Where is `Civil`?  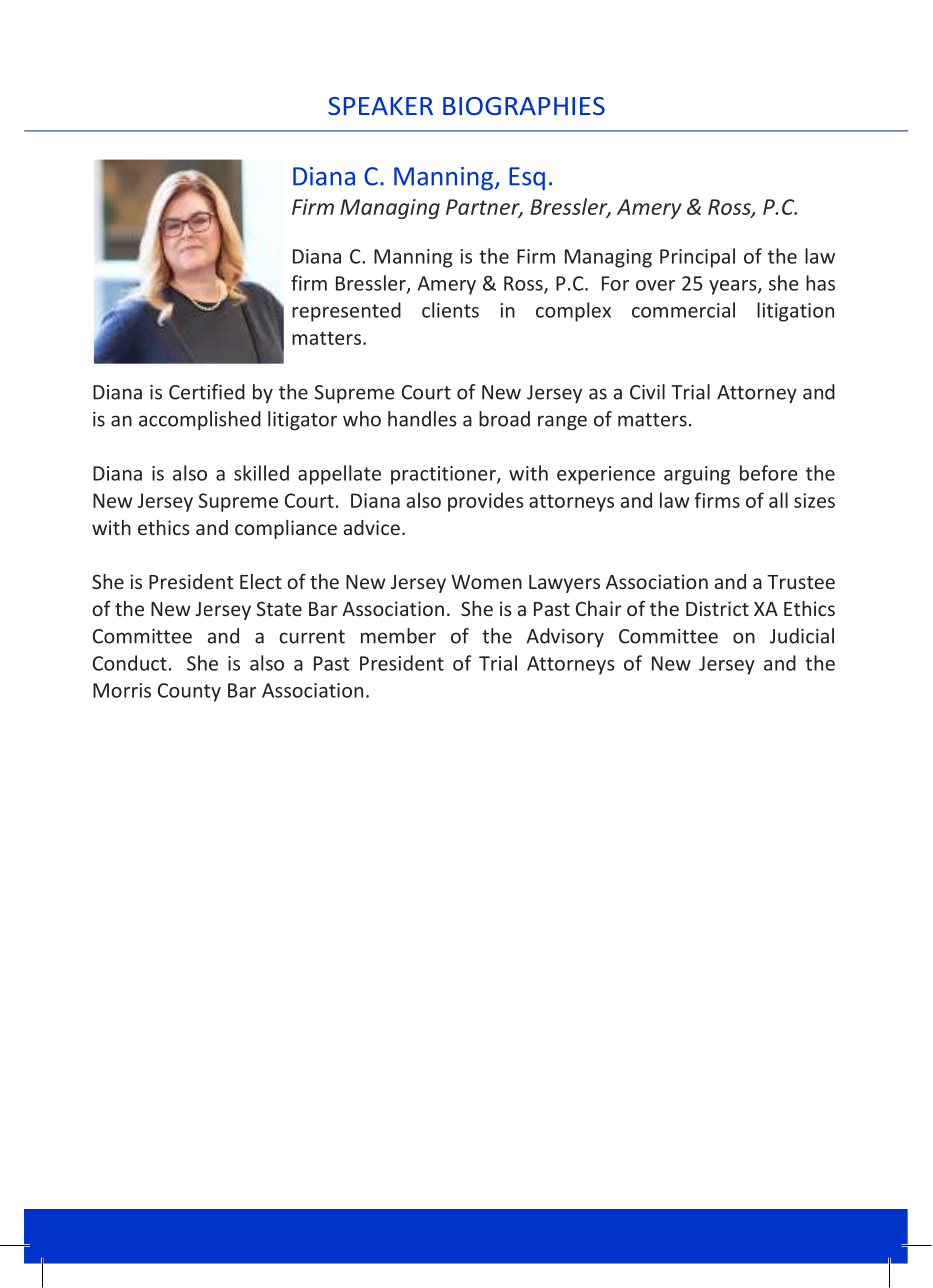 Civil is located at coordinates (647, 392).
